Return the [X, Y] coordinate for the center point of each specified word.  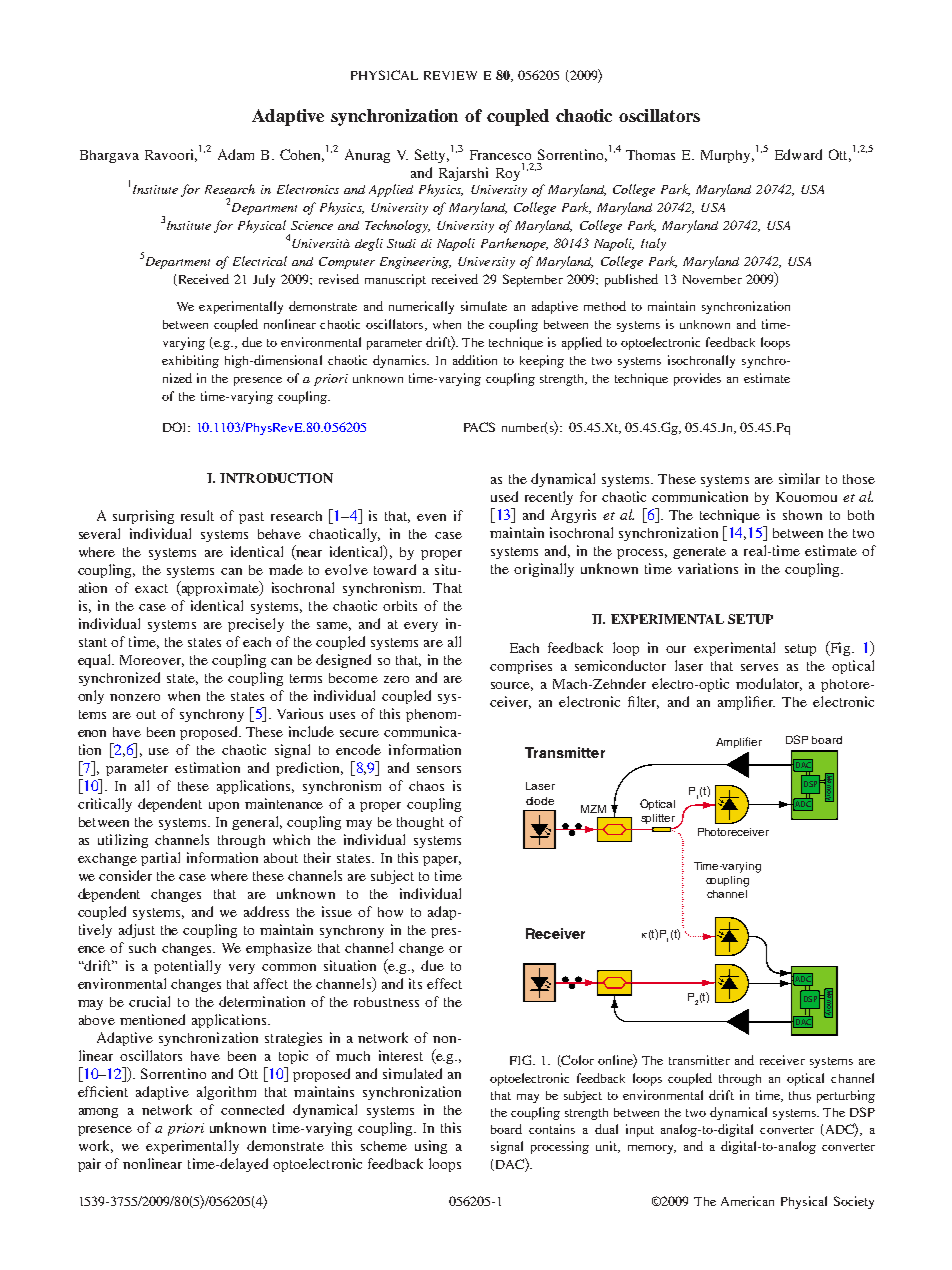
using [431, 1147]
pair [89, 1165]
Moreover [152, 661]
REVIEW [450, 75]
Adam [236, 154]
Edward [798, 154]
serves [759, 667]
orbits [400, 605]
